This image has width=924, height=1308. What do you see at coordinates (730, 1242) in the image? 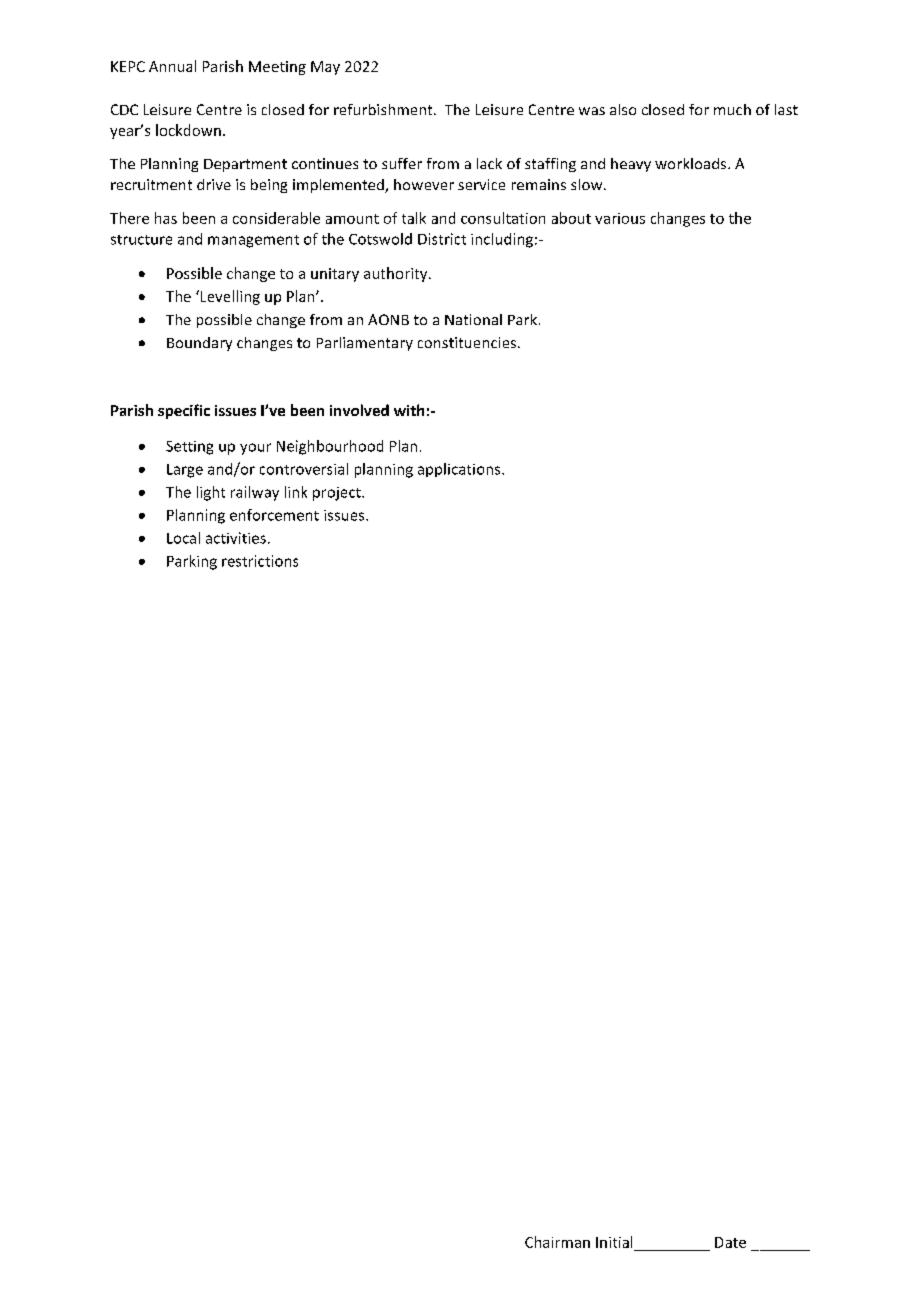
I see `Date` at bounding box center [730, 1242].
